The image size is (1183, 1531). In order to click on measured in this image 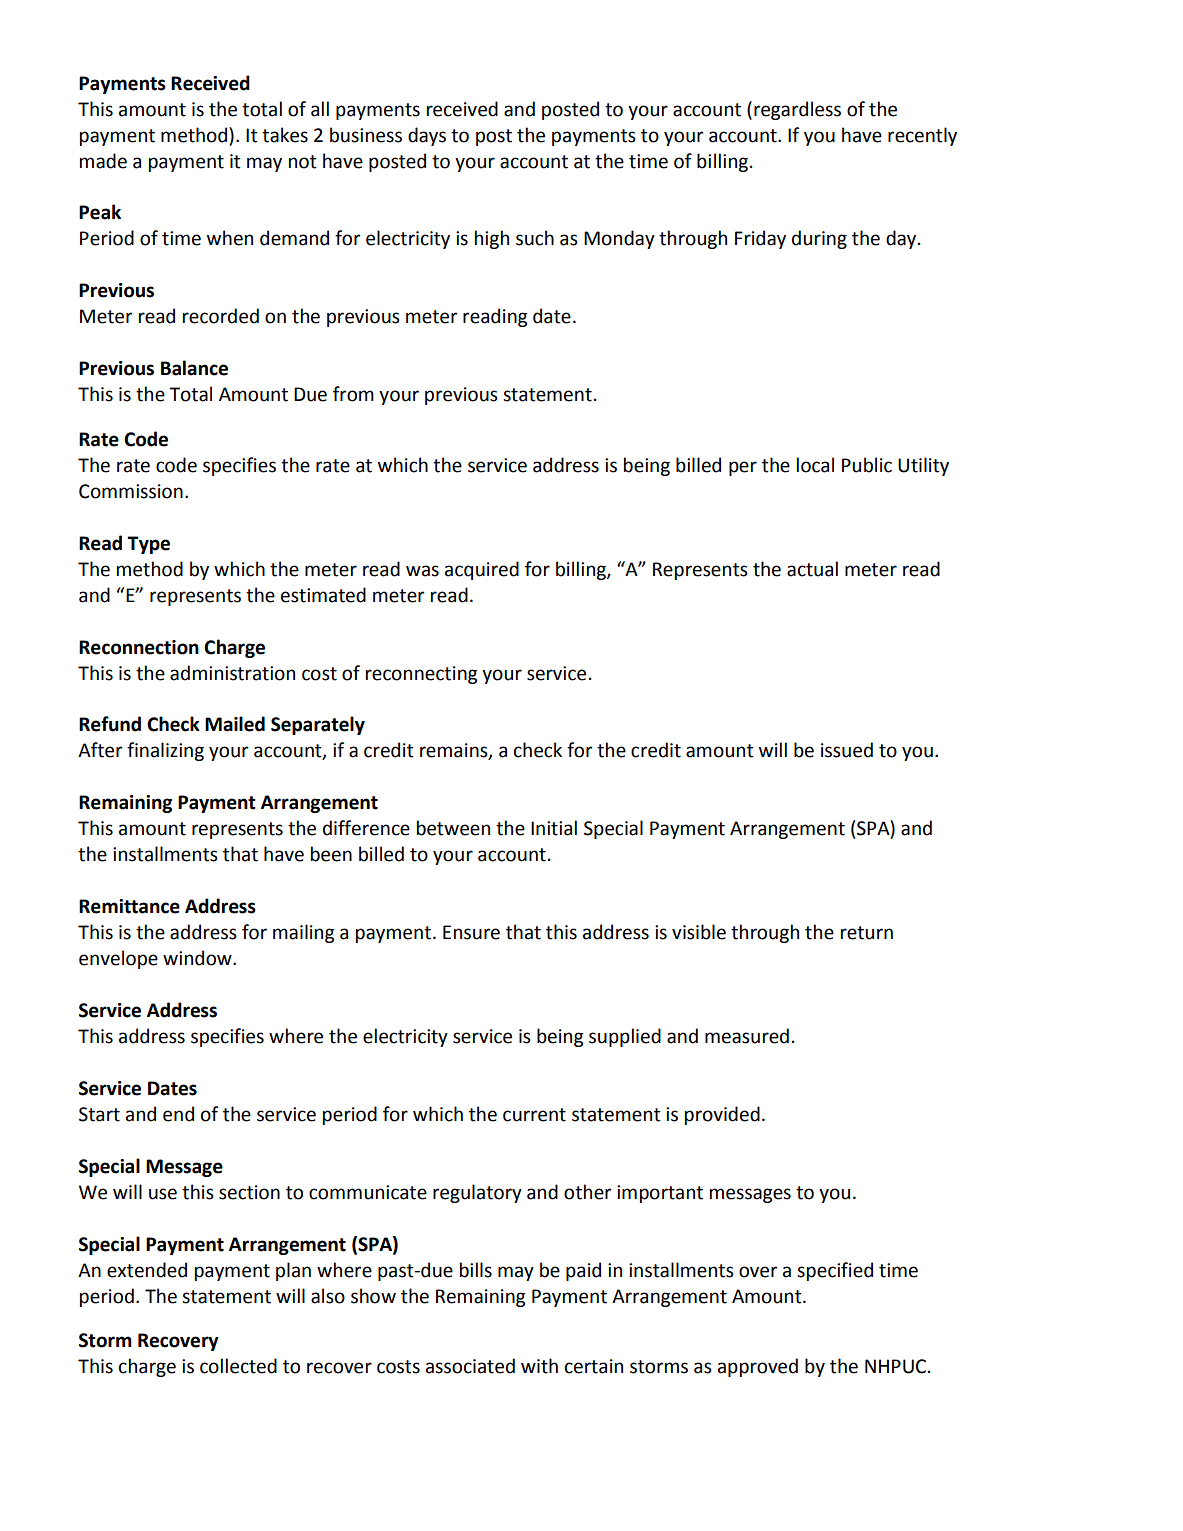, I will do `click(747, 1036)`.
